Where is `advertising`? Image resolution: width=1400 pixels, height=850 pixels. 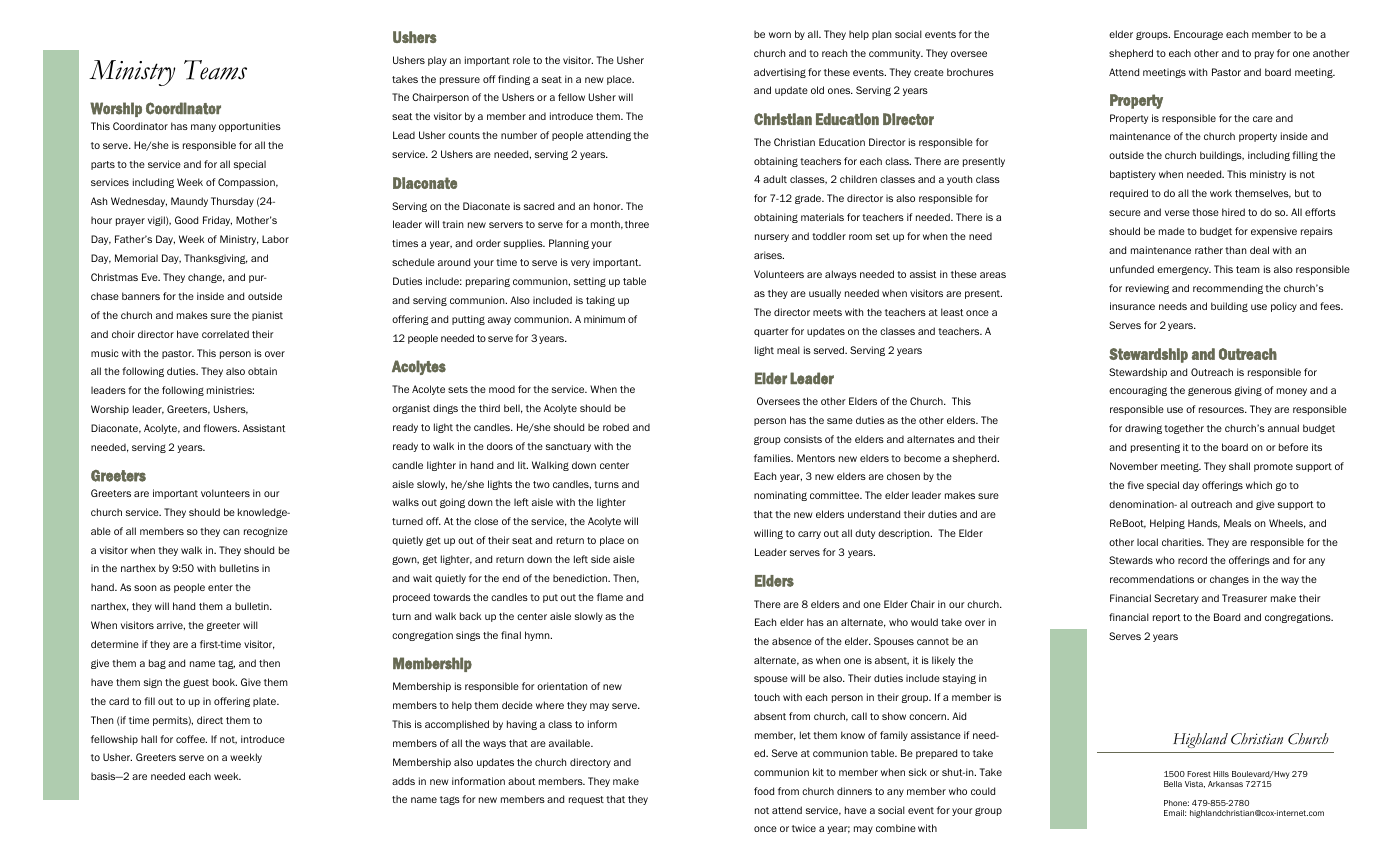 advertising is located at coordinates (780, 73).
